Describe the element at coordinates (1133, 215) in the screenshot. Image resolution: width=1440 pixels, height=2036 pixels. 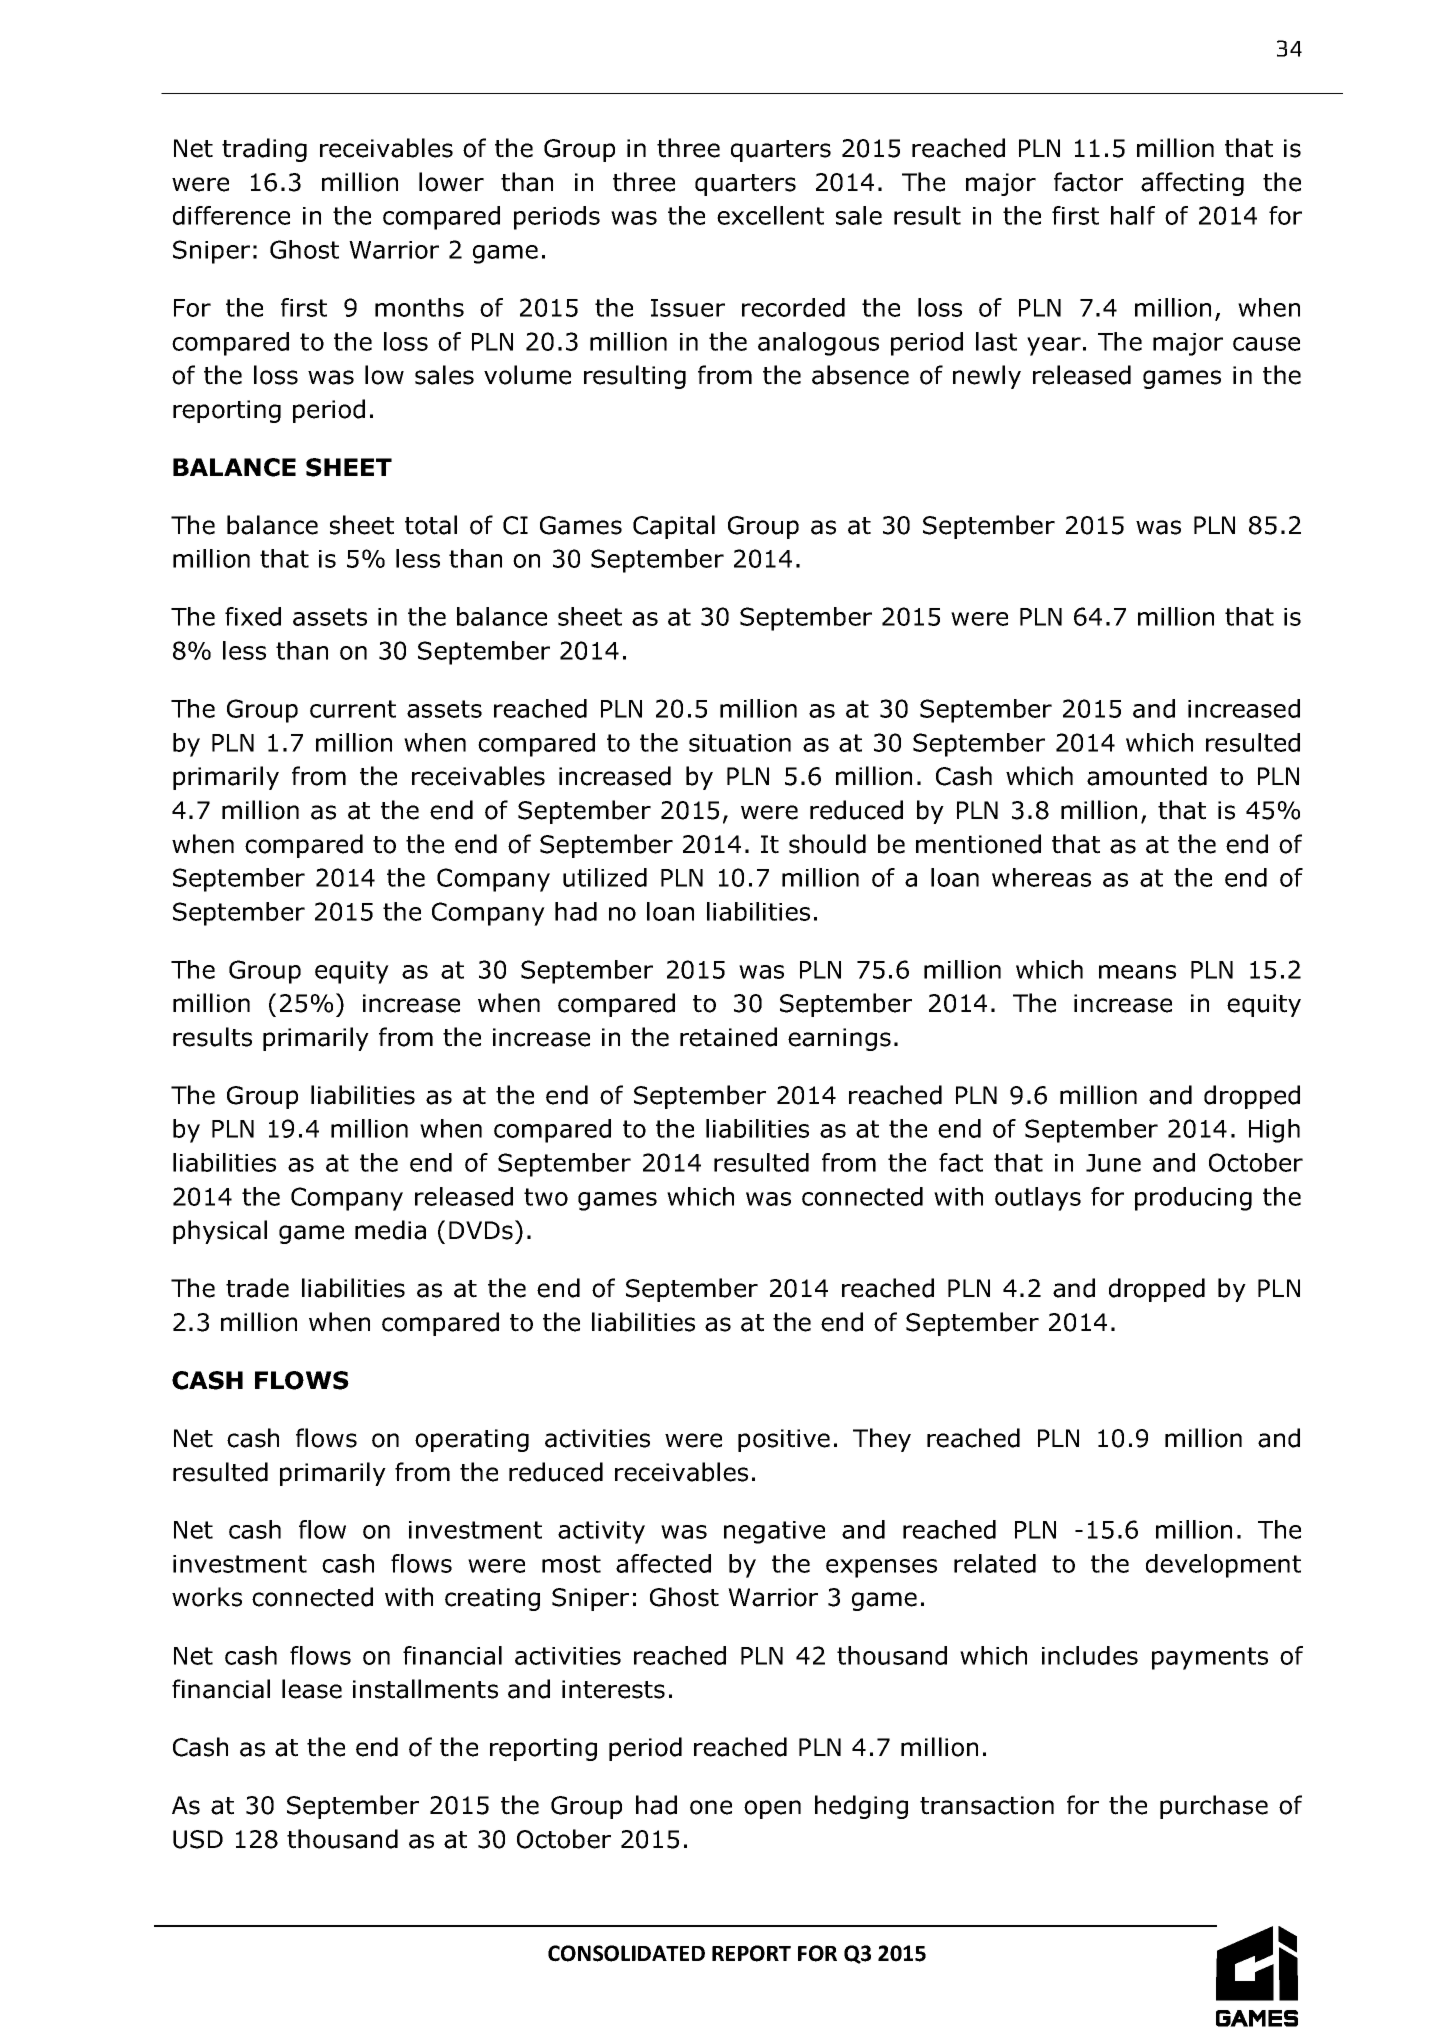
I see `half` at that location.
